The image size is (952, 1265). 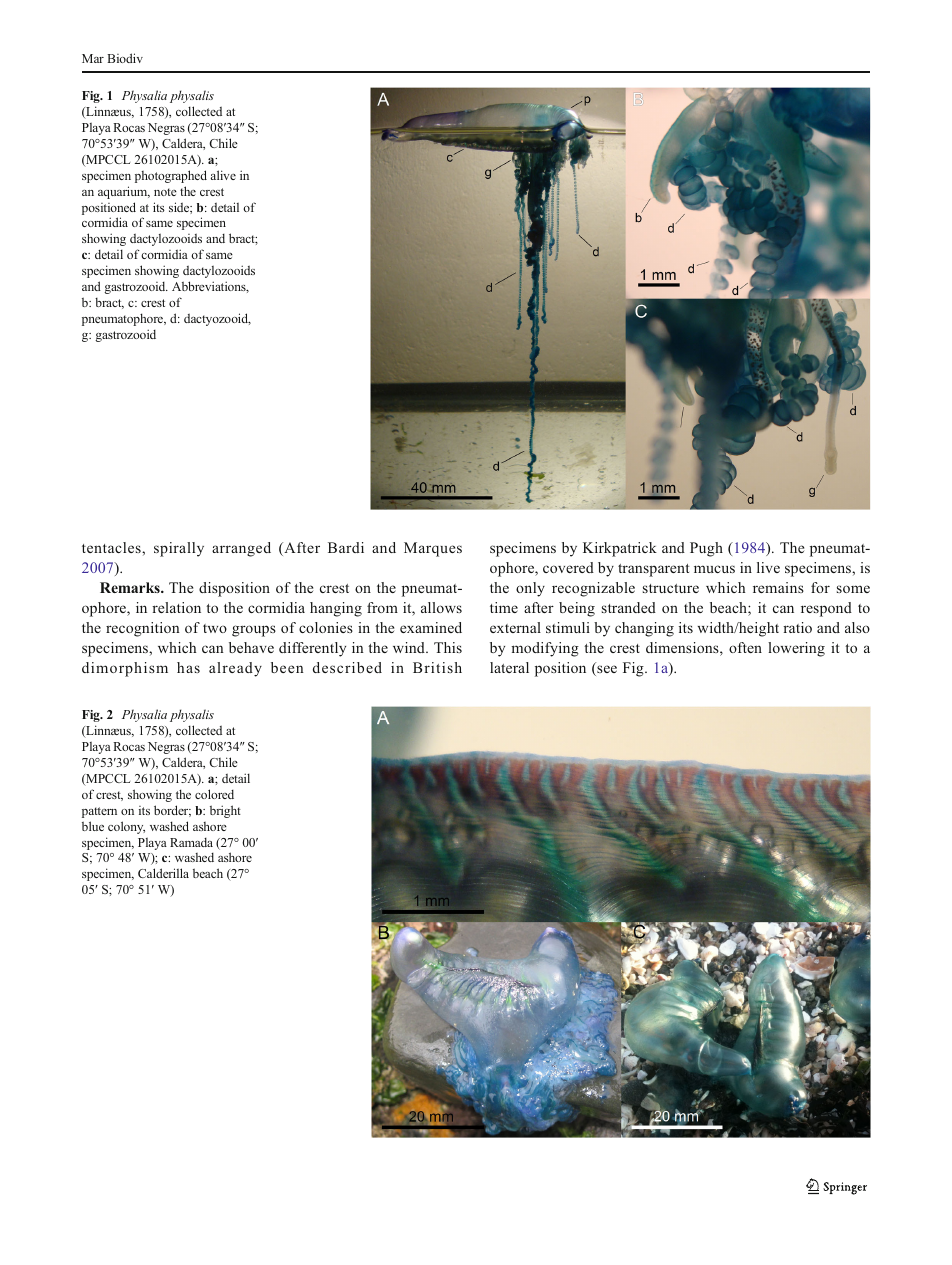 I want to click on note, so click(x=165, y=192).
